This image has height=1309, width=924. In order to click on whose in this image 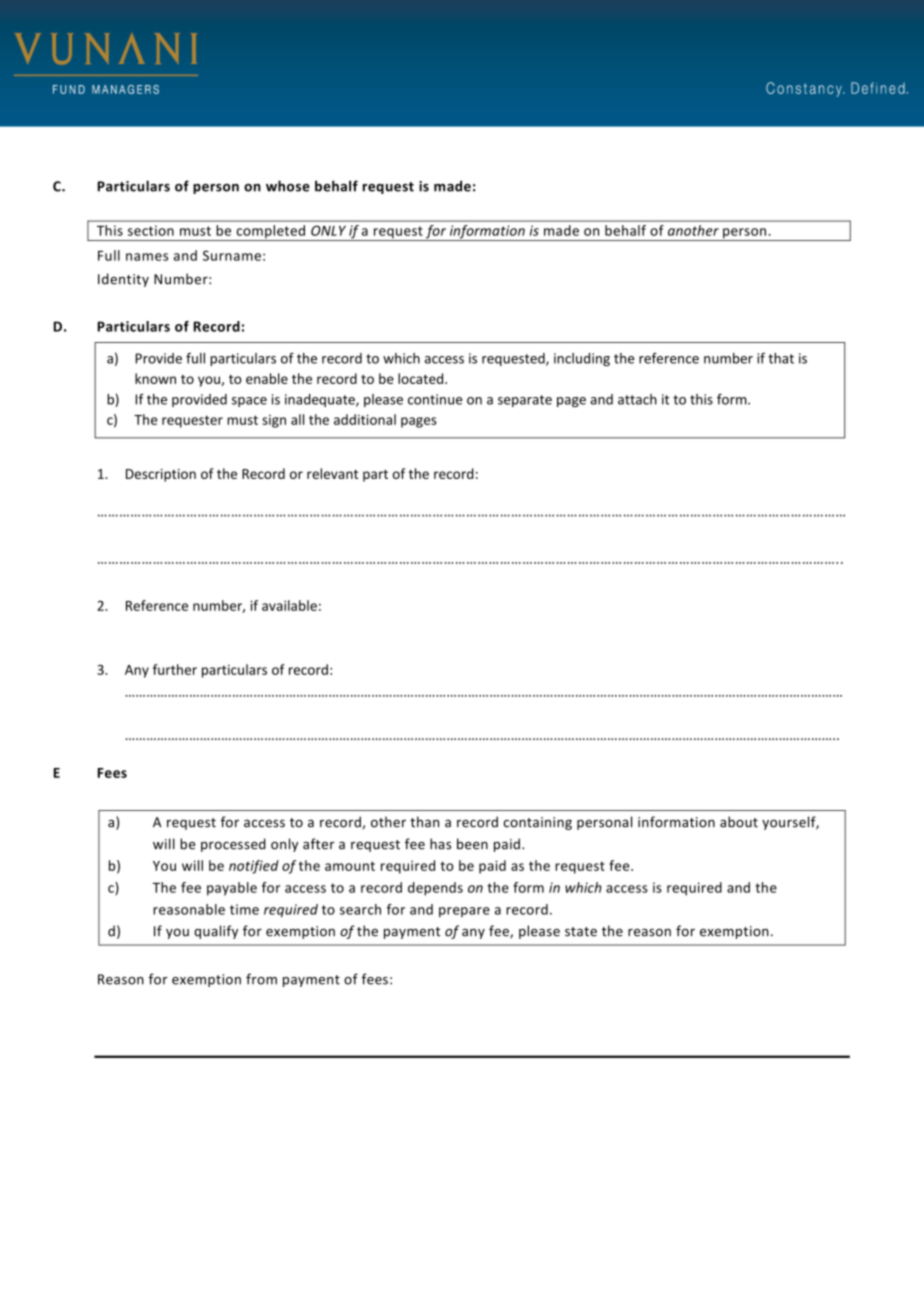, I will do `click(288, 186)`.
